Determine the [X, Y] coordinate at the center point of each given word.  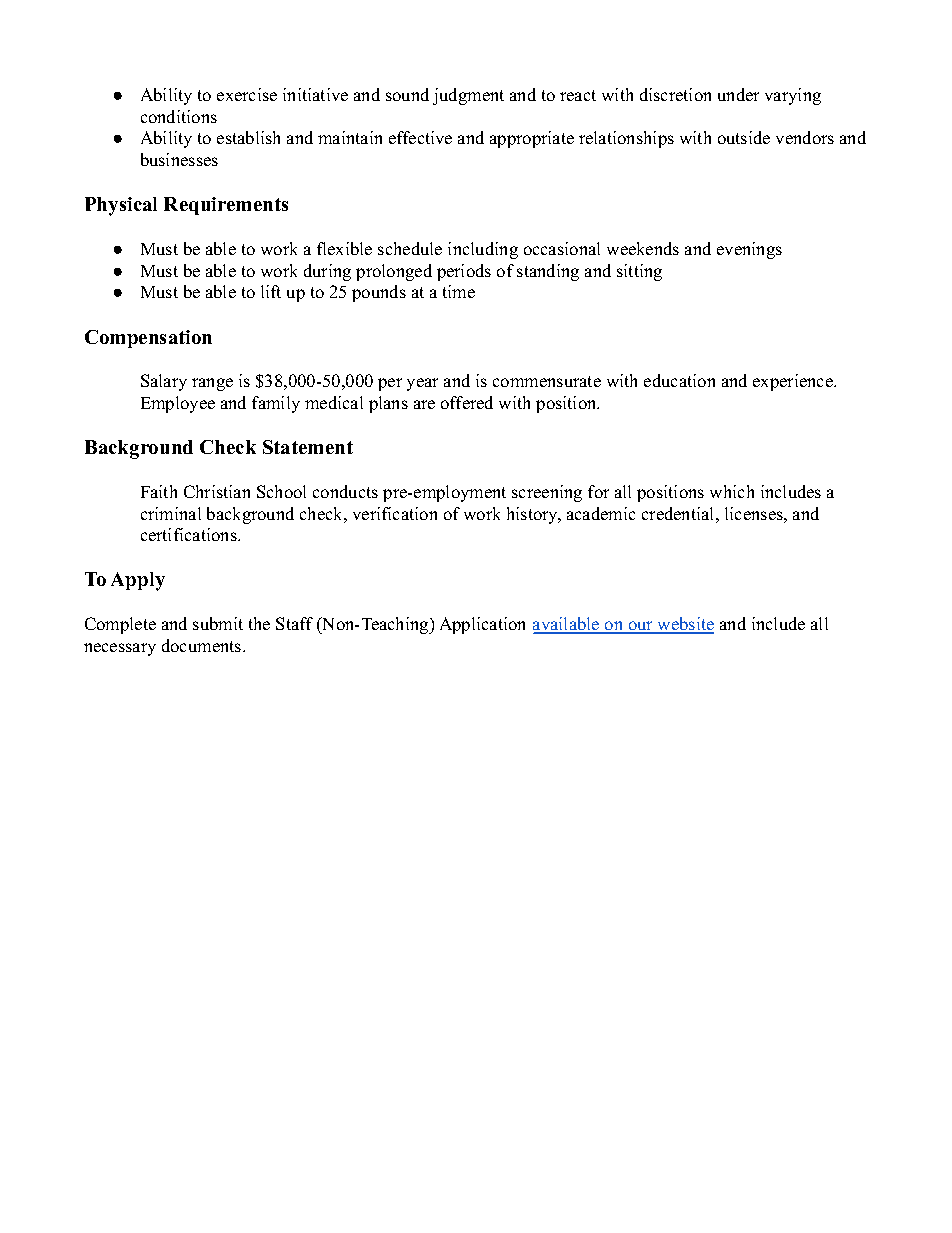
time [459, 291]
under [738, 94]
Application [482, 625]
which [732, 491]
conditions [179, 116]
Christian [217, 491]
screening [547, 493]
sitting [639, 272]
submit [218, 623]
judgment [468, 96]
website [684, 625]
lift [271, 291]
